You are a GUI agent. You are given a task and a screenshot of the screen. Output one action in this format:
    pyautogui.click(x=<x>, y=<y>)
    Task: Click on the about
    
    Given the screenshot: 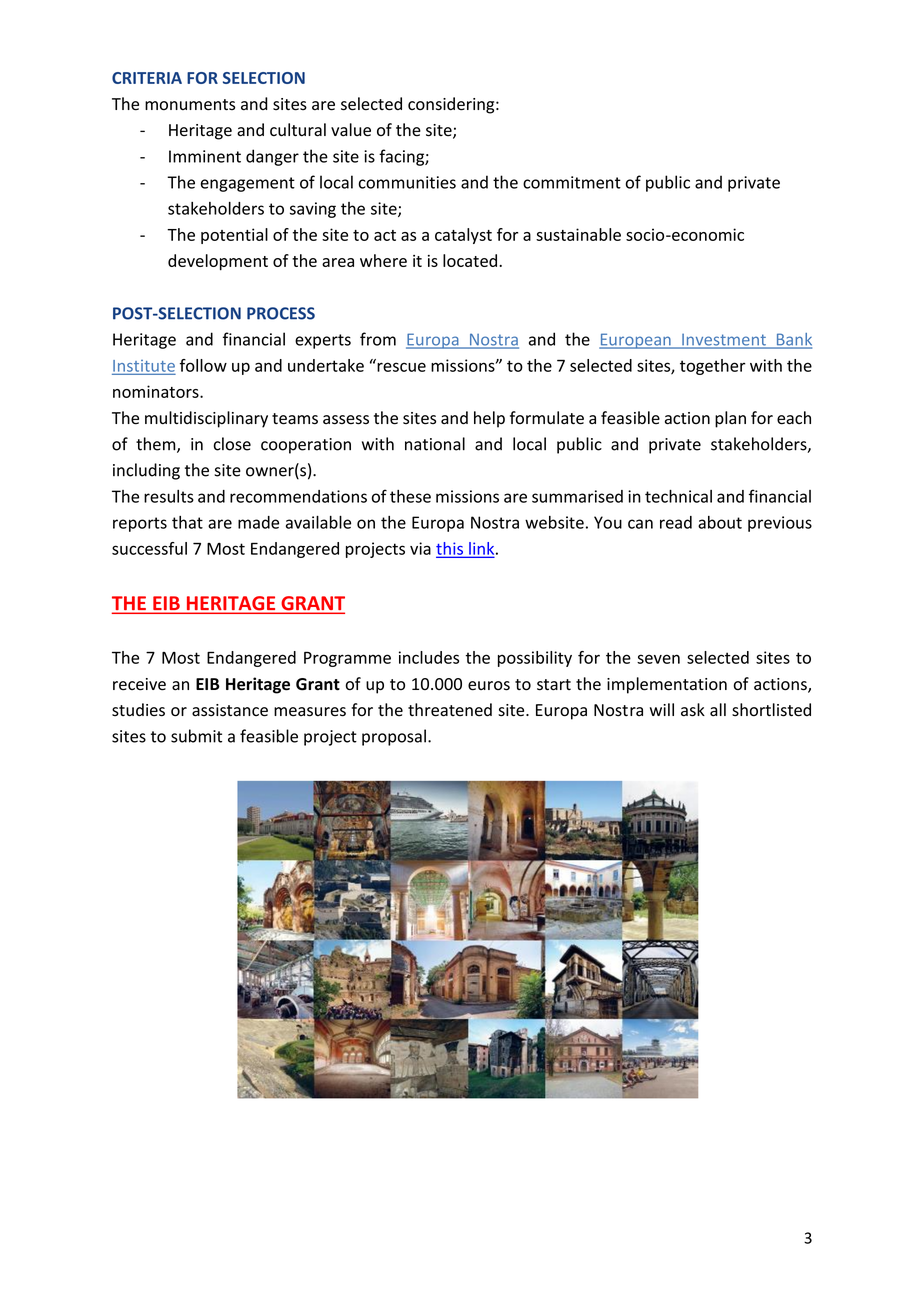 What is the action you would take?
    pyautogui.click(x=720, y=522)
